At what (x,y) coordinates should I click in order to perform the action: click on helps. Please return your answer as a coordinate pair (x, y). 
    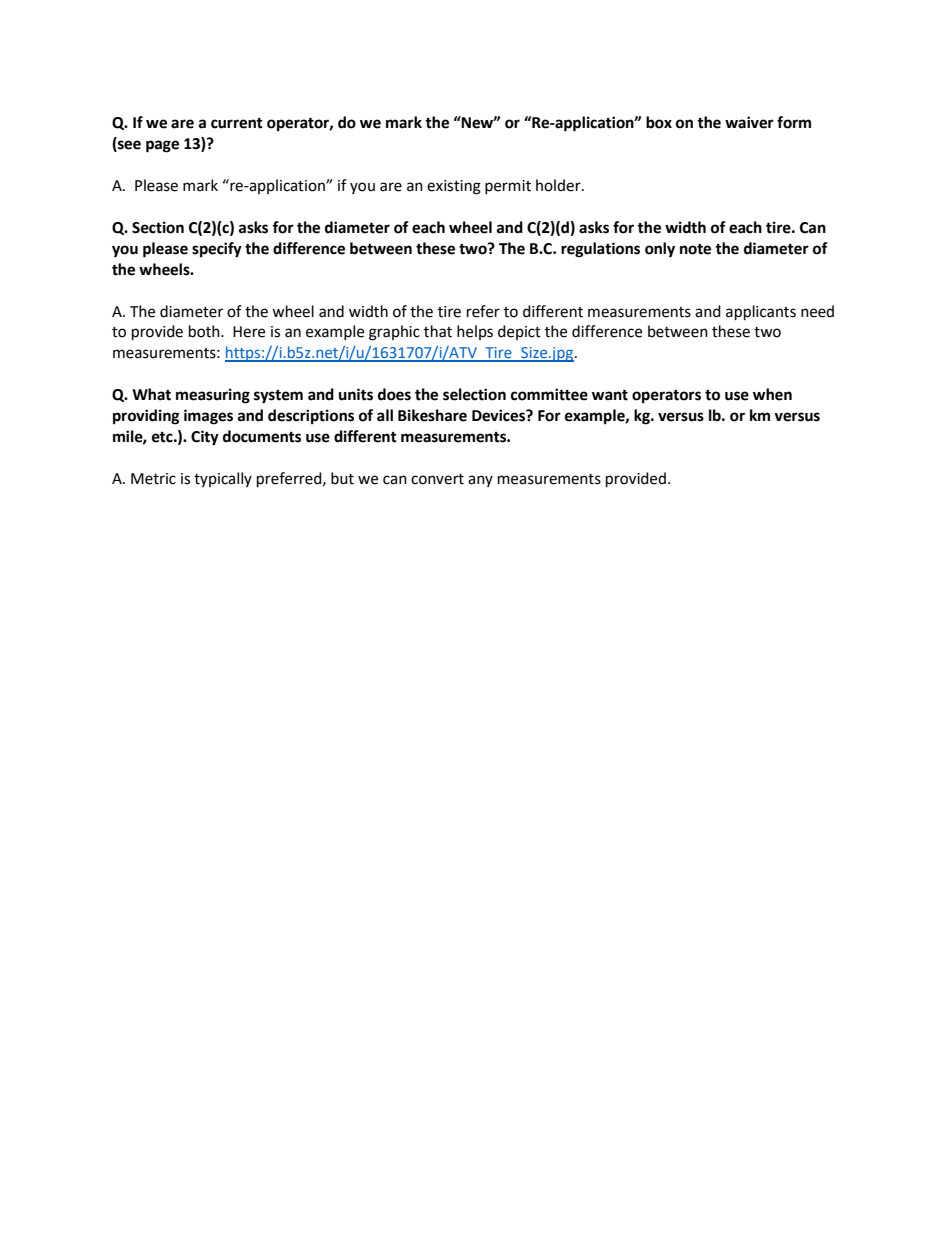
    Looking at the image, I should click on (475, 332).
